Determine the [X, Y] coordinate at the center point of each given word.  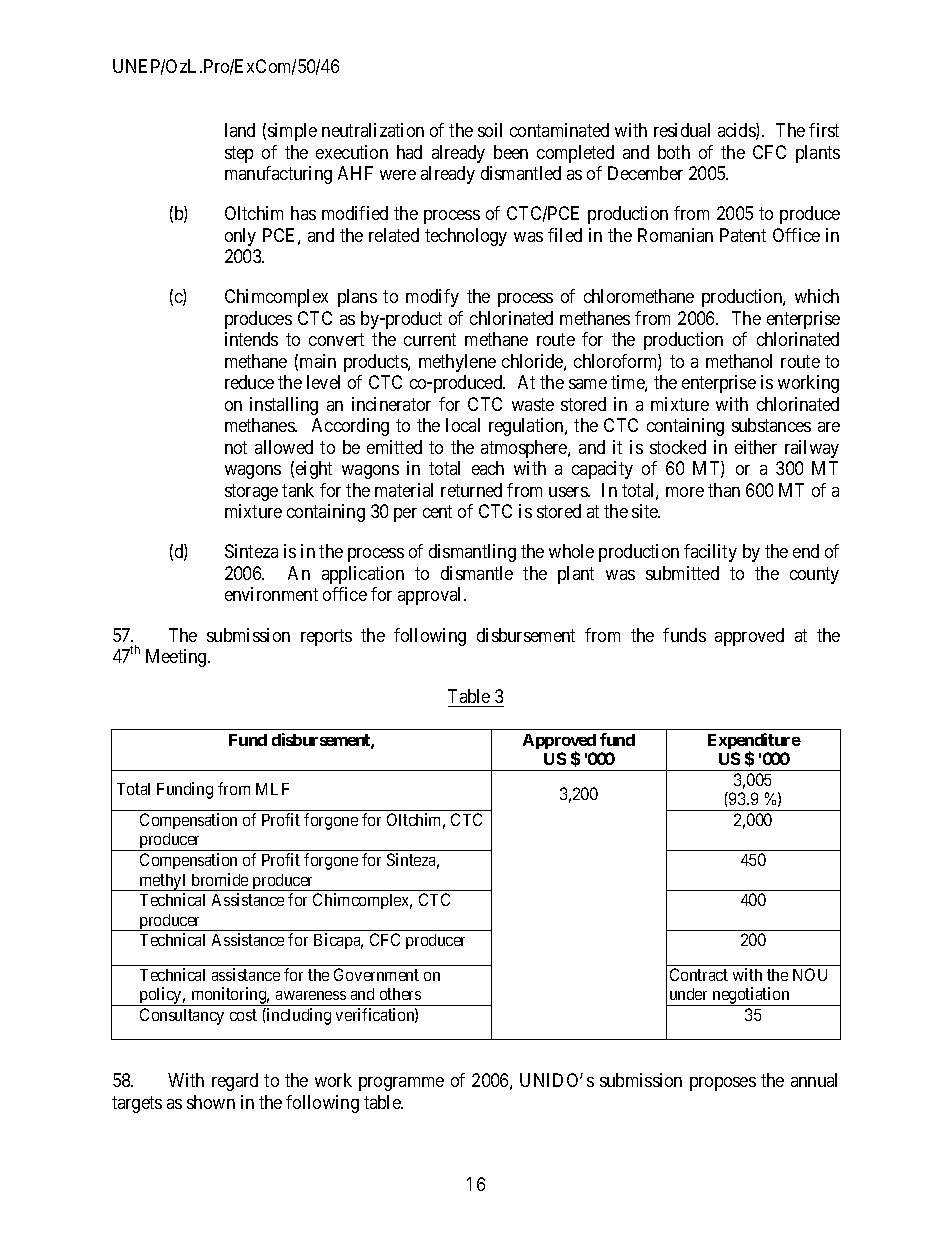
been [511, 152]
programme [401, 1084]
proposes [723, 1084]
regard [235, 1082]
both [674, 152]
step [239, 154]
